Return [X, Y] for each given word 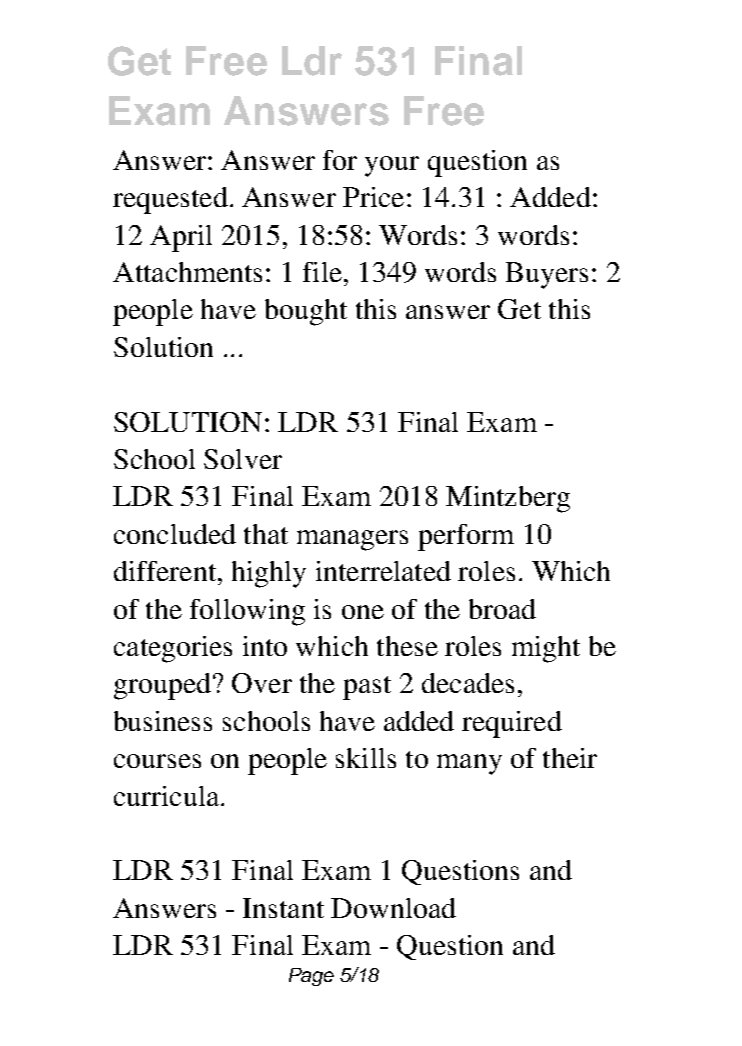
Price [373, 197]
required [512, 724]
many [469, 764]
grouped [162, 686]
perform [466, 537]
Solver [243, 459]
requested [170, 200]
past [367, 688]
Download [393, 908]
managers [352, 540]
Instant [283, 908]
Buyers [547, 275]
